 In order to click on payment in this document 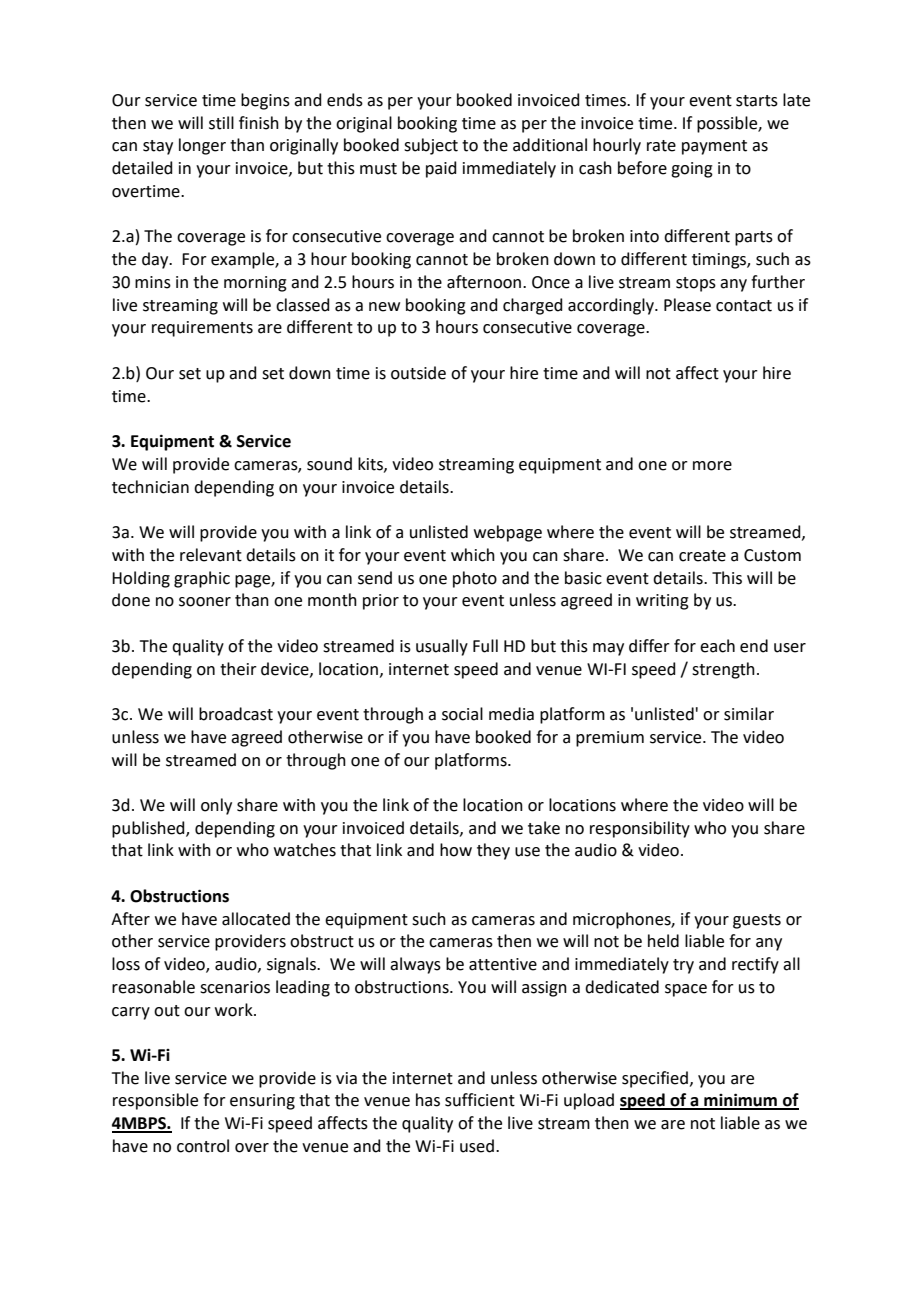, I will do `click(714, 147)`.
